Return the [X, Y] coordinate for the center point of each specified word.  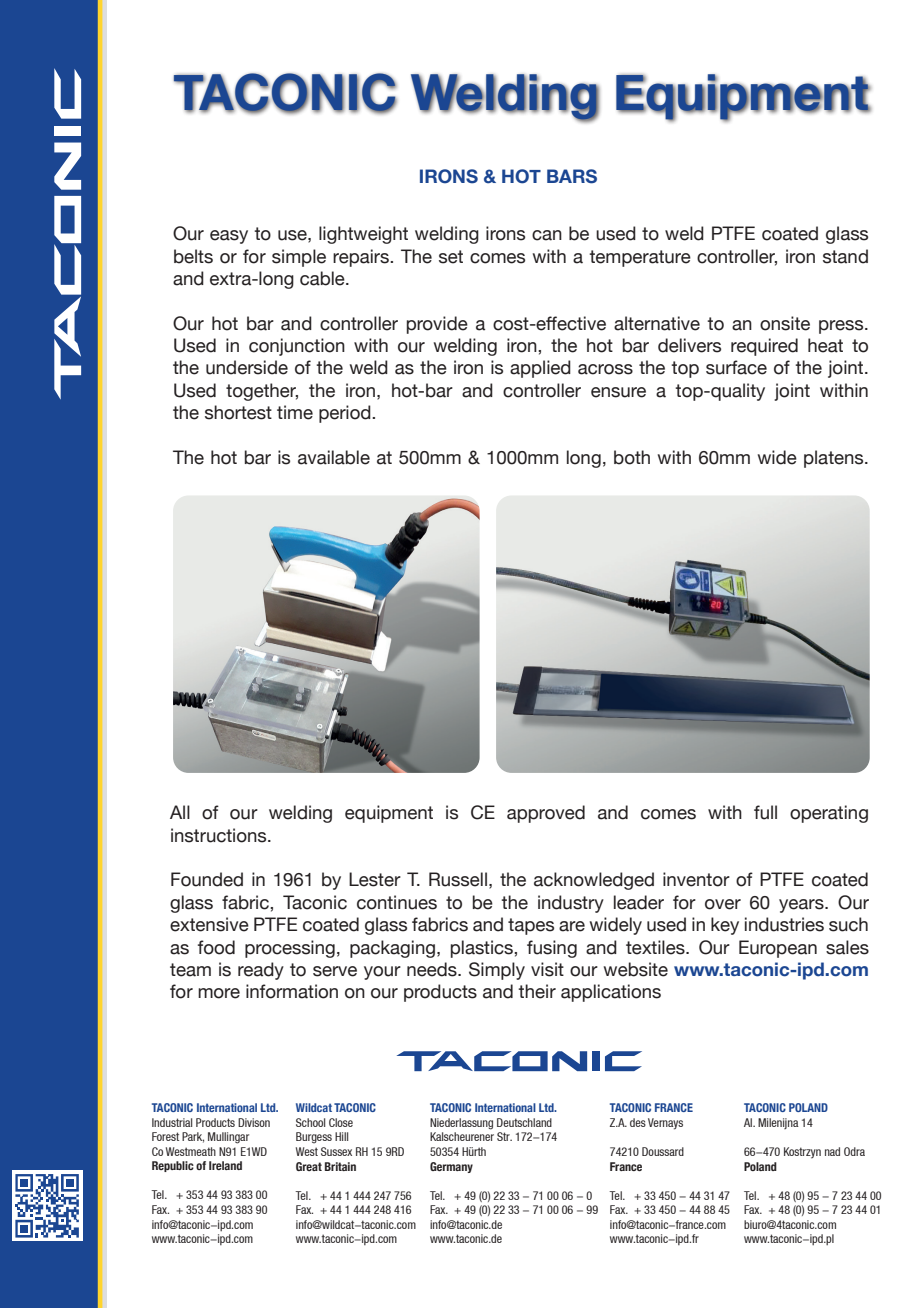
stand [845, 256]
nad [832, 1151]
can [547, 235]
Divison [254, 1122]
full [765, 812]
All [180, 812]
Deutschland [524, 1122]
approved [546, 814]
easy [229, 237]
